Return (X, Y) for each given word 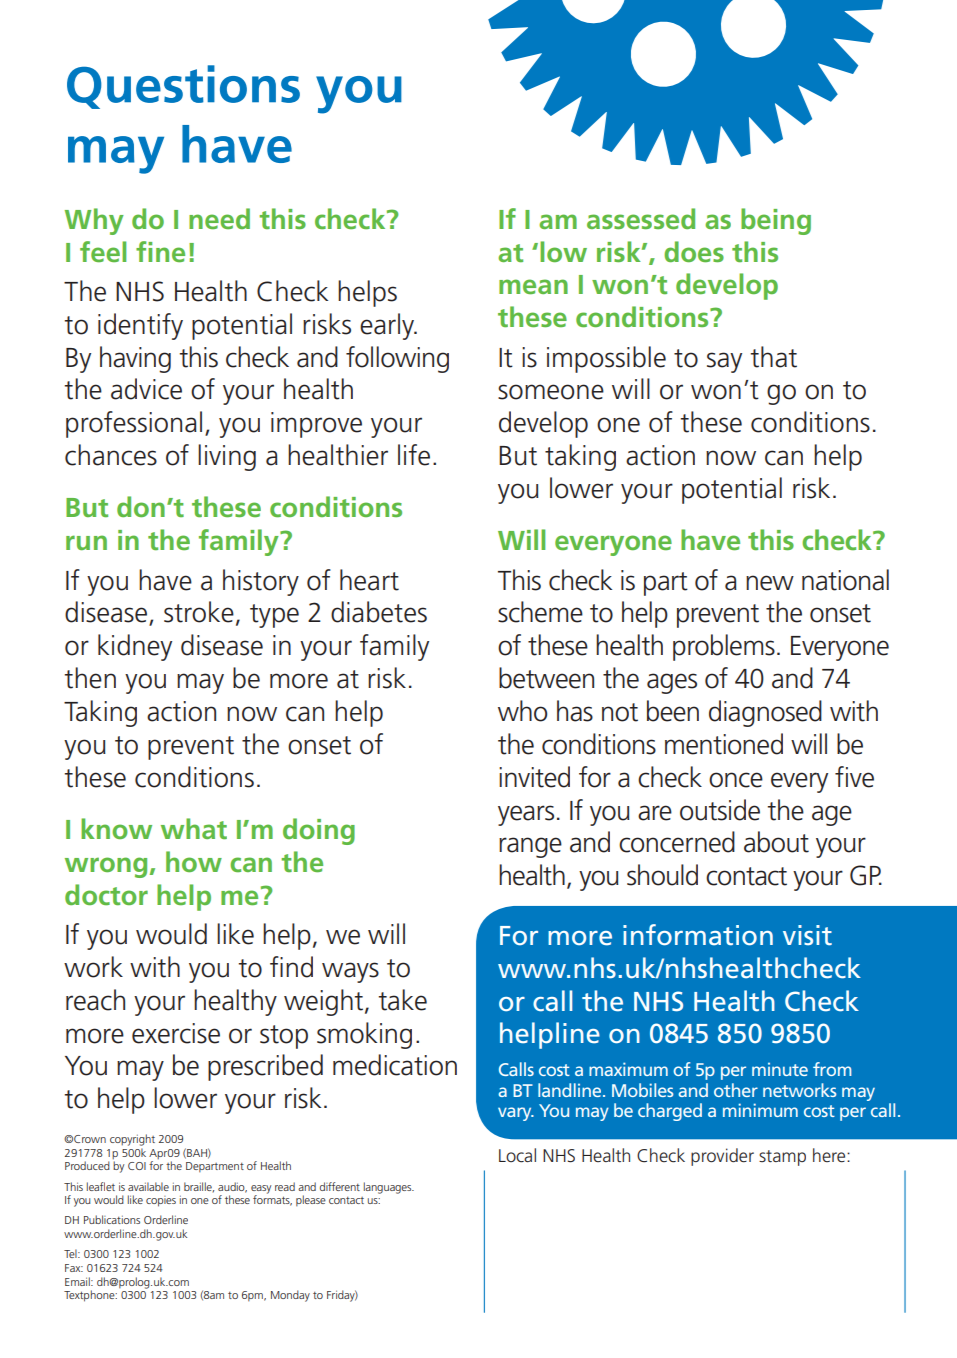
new (770, 583)
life (414, 455)
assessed (641, 218)
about (776, 842)
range (530, 847)
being (776, 221)
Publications (112, 1219)
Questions (183, 87)
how (194, 861)
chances (111, 455)
